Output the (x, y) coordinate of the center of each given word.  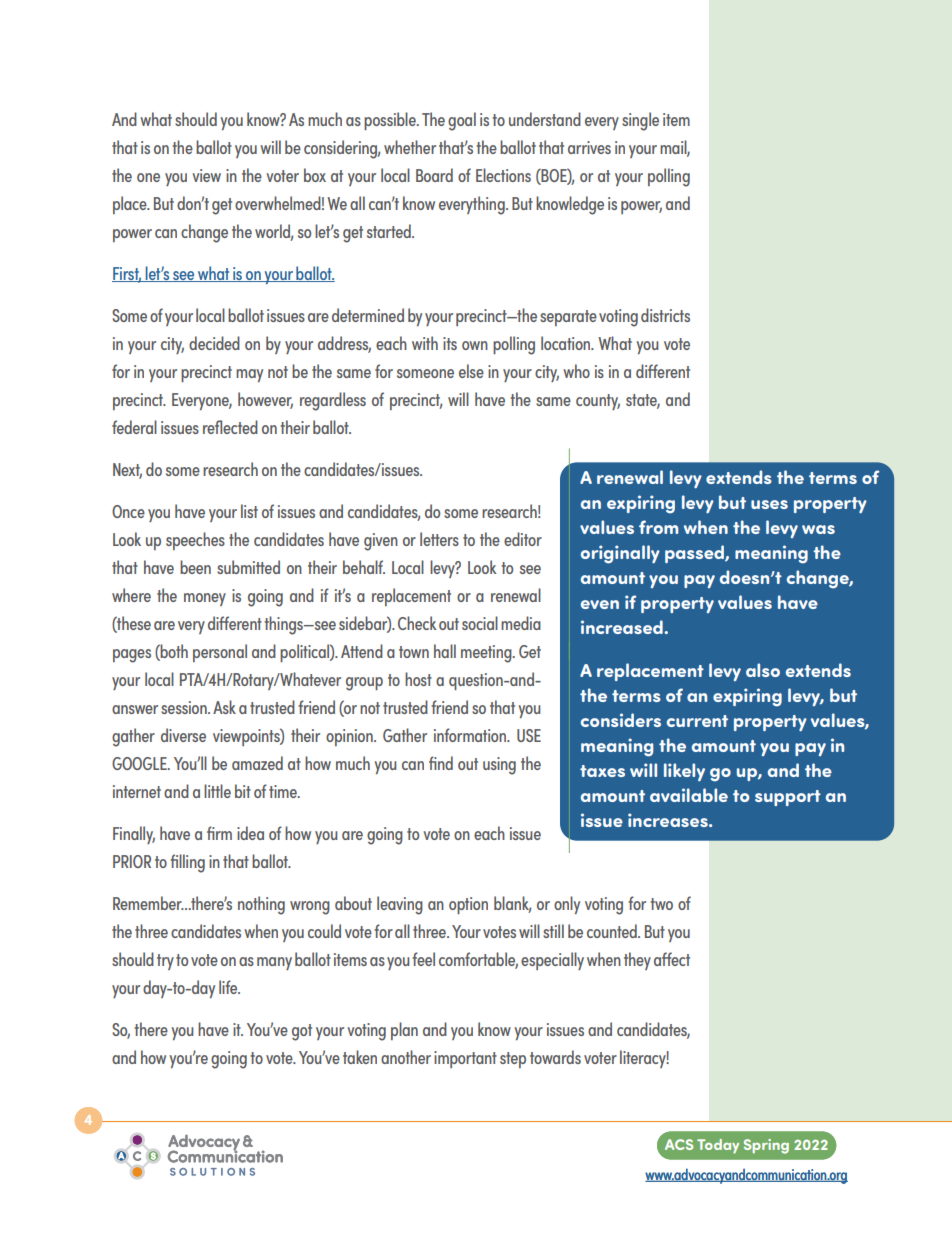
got (302, 1032)
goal (462, 121)
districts (665, 315)
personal (220, 653)
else (471, 371)
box (315, 175)
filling (188, 863)
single (640, 121)
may (249, 375)
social (480, 623)
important (465, 1059)
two (661, 904)
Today (718, 1146)
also (763, 670)
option (468, 905)
